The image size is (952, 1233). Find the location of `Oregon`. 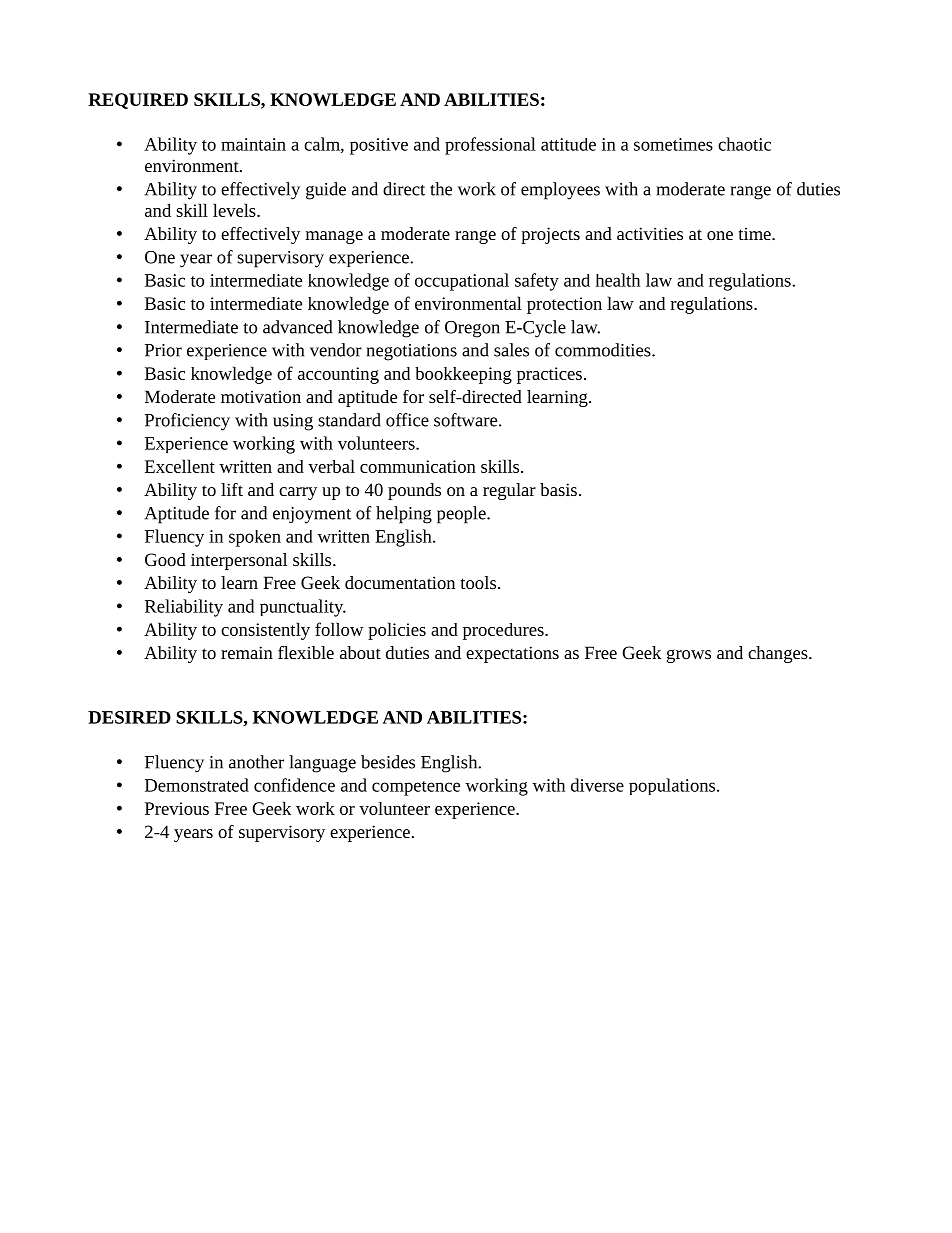

Oregon is located at coordinates (472, 329).
